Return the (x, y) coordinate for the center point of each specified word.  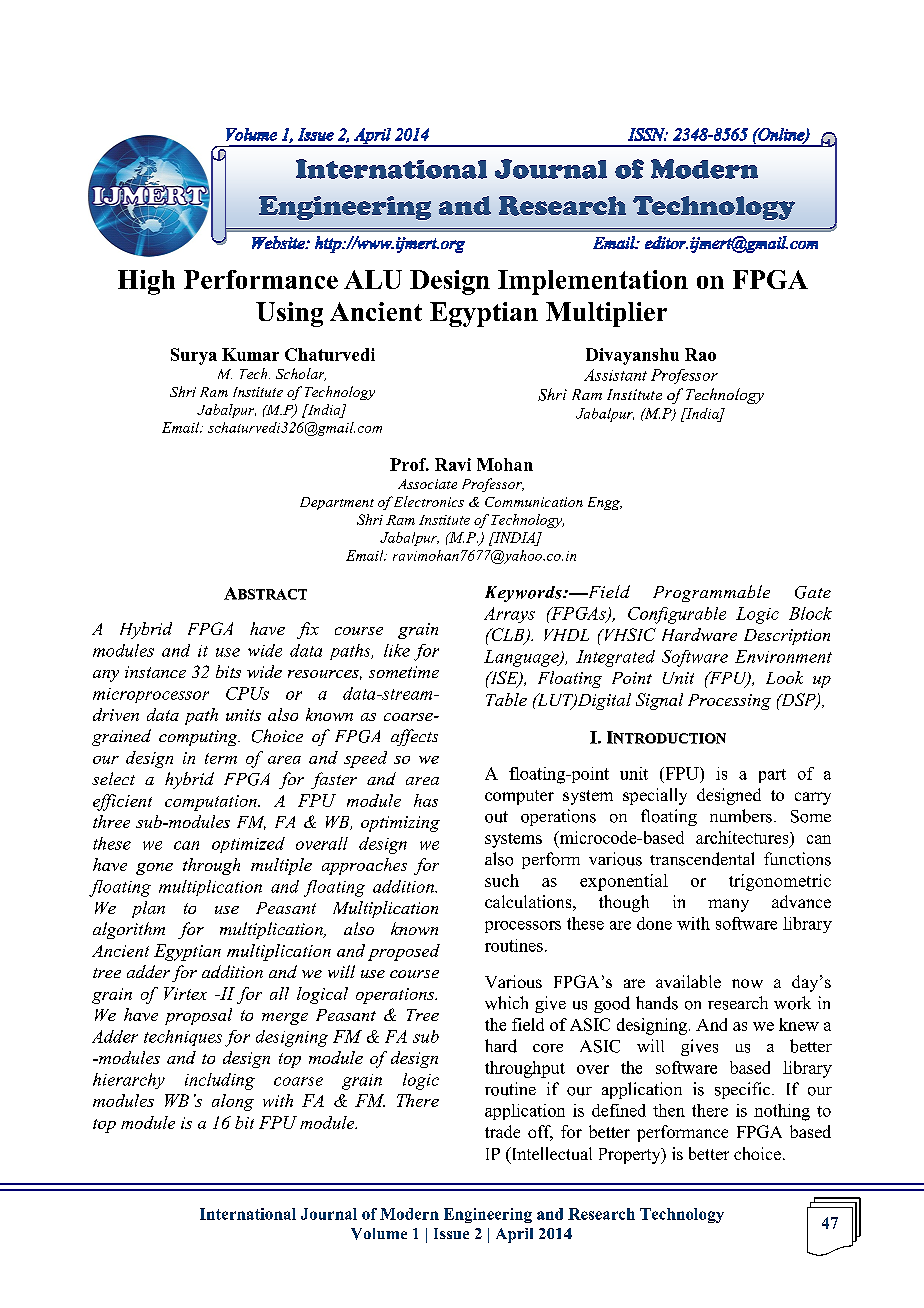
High (146, 282)
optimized (248, 845)
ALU (373, 279)
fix (308, 630)
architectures (743, 837)
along (233, 1102)
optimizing (400, 824)
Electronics (428, 501)
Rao (700, 354)
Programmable (711, 593)
